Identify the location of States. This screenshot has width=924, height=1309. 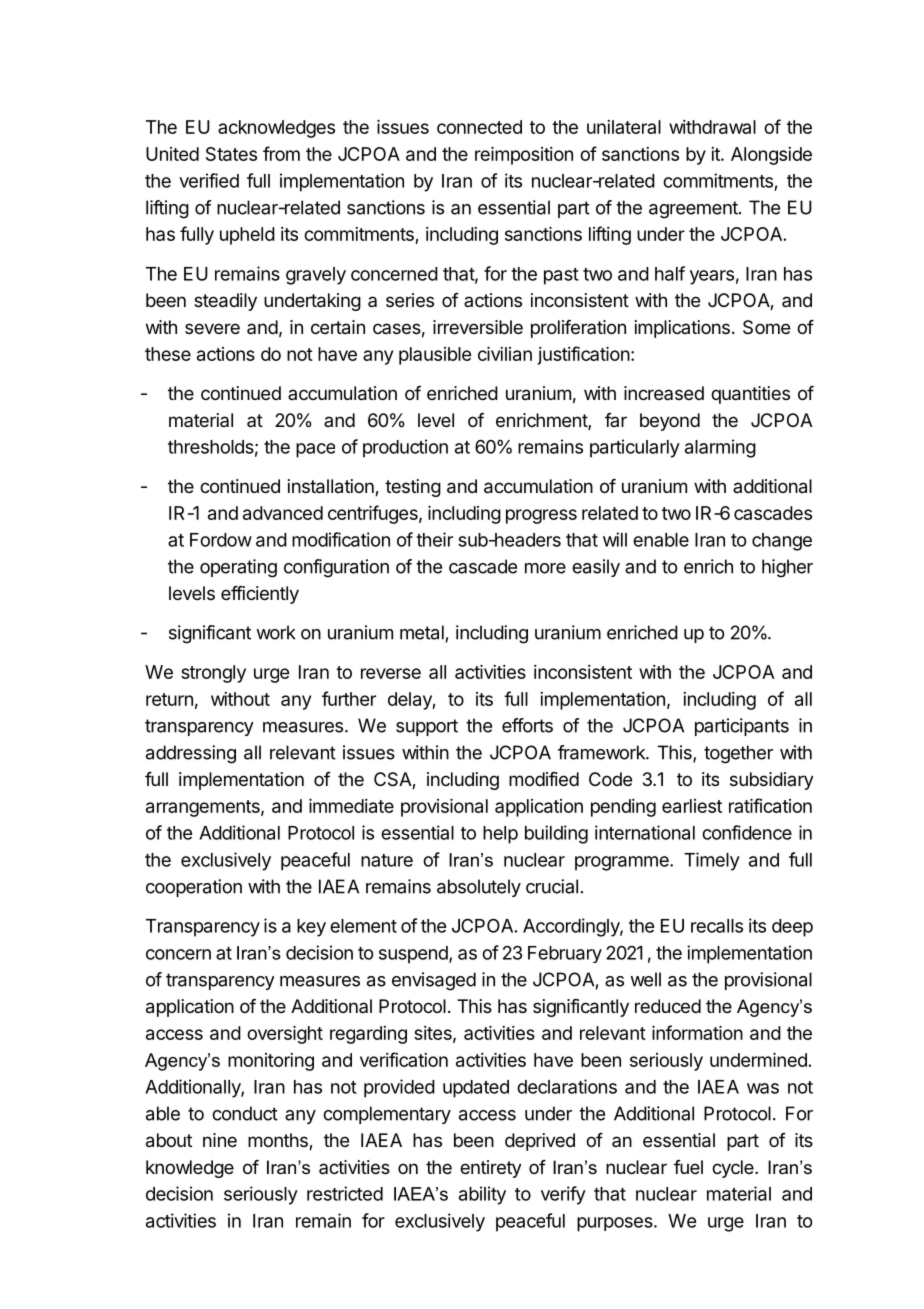
(231, 154).
